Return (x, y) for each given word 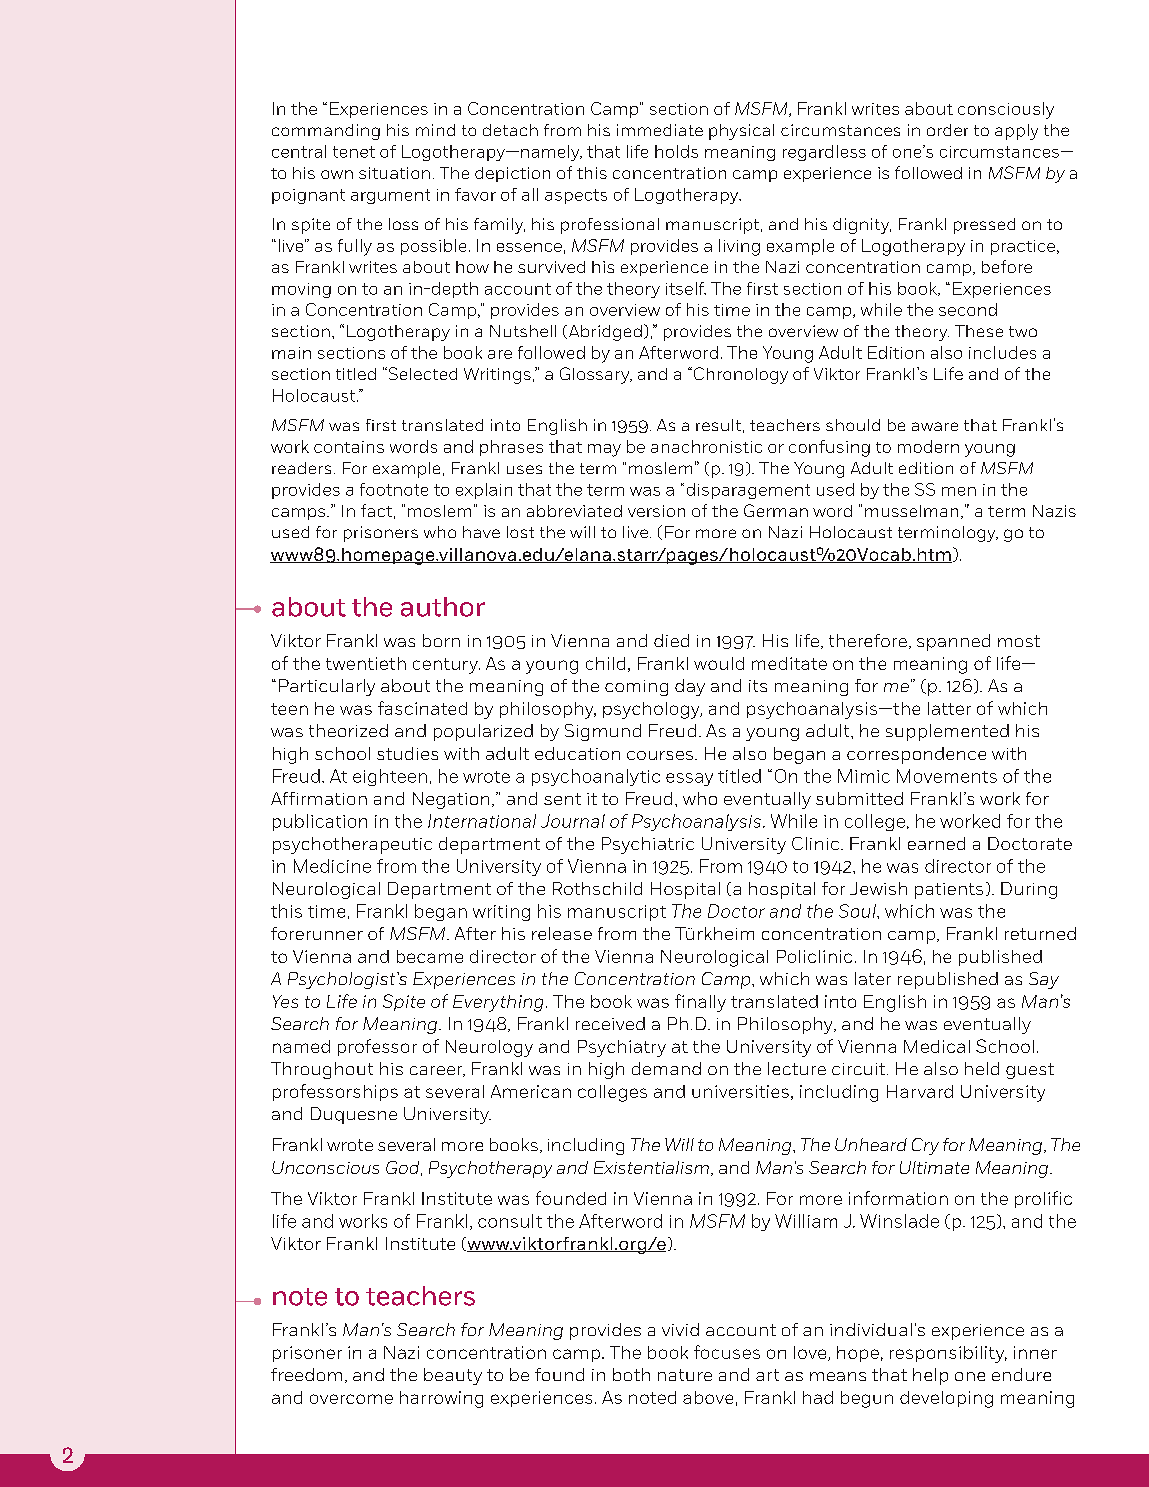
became (430, 956)
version (656, 511)
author (443, 607)
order (947, 130)
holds (676, 151)
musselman (911, 511)
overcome (351, 1399)
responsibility (948, 1354)
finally (700, 1003)
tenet (354, 152)
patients (949, 891)
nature (685, 1375)
